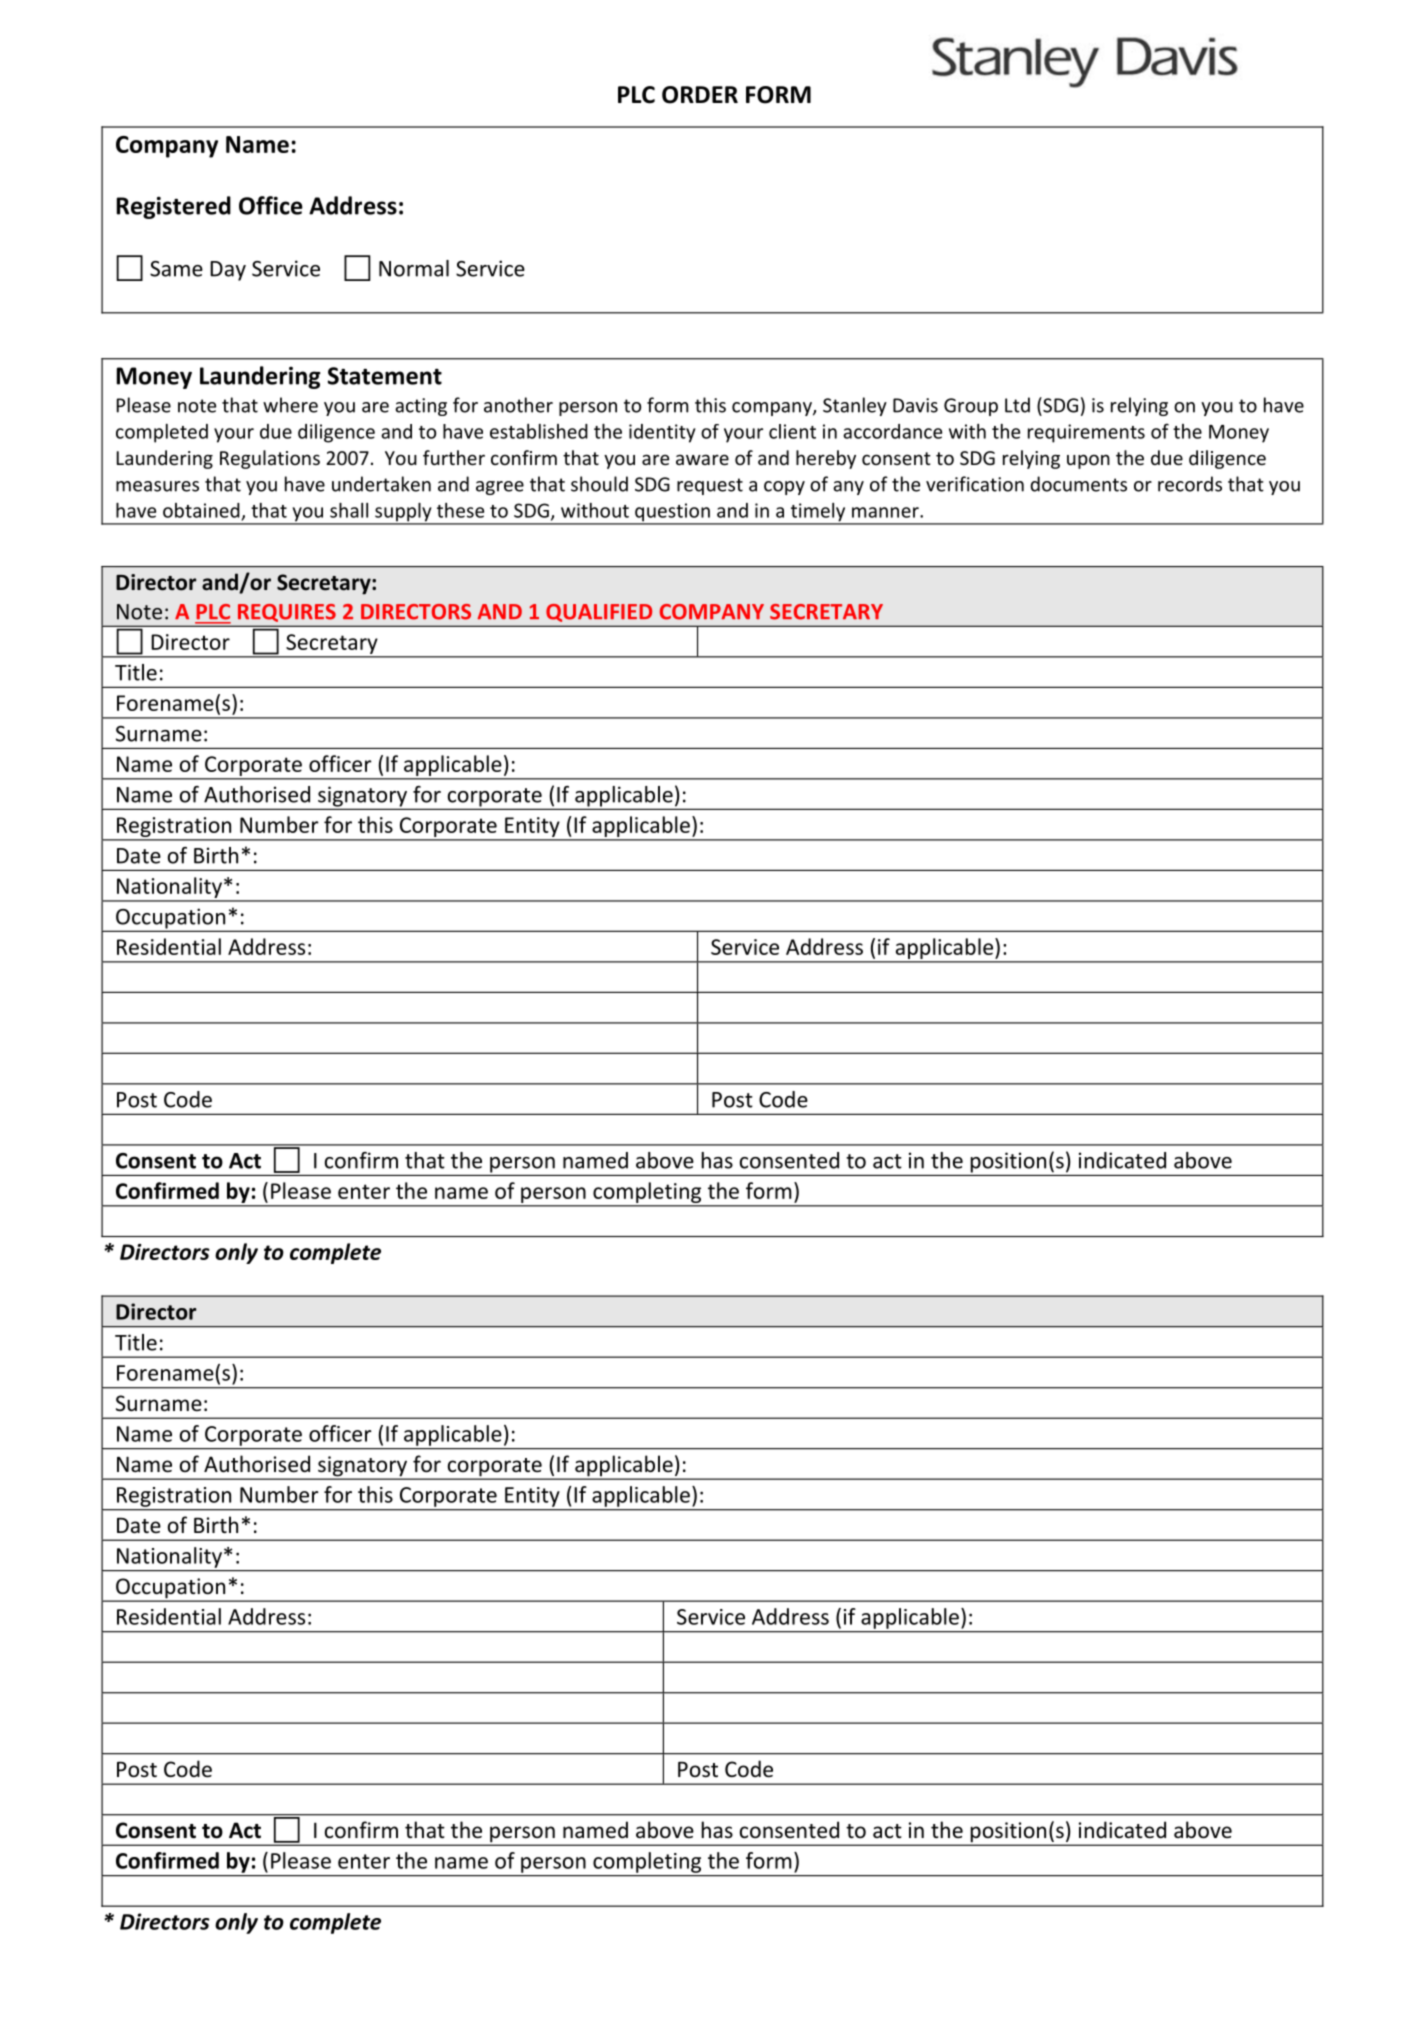  What do you see at coordinates (349, 510) in the document?
I see `shall` at bounding box center [349, 510].
